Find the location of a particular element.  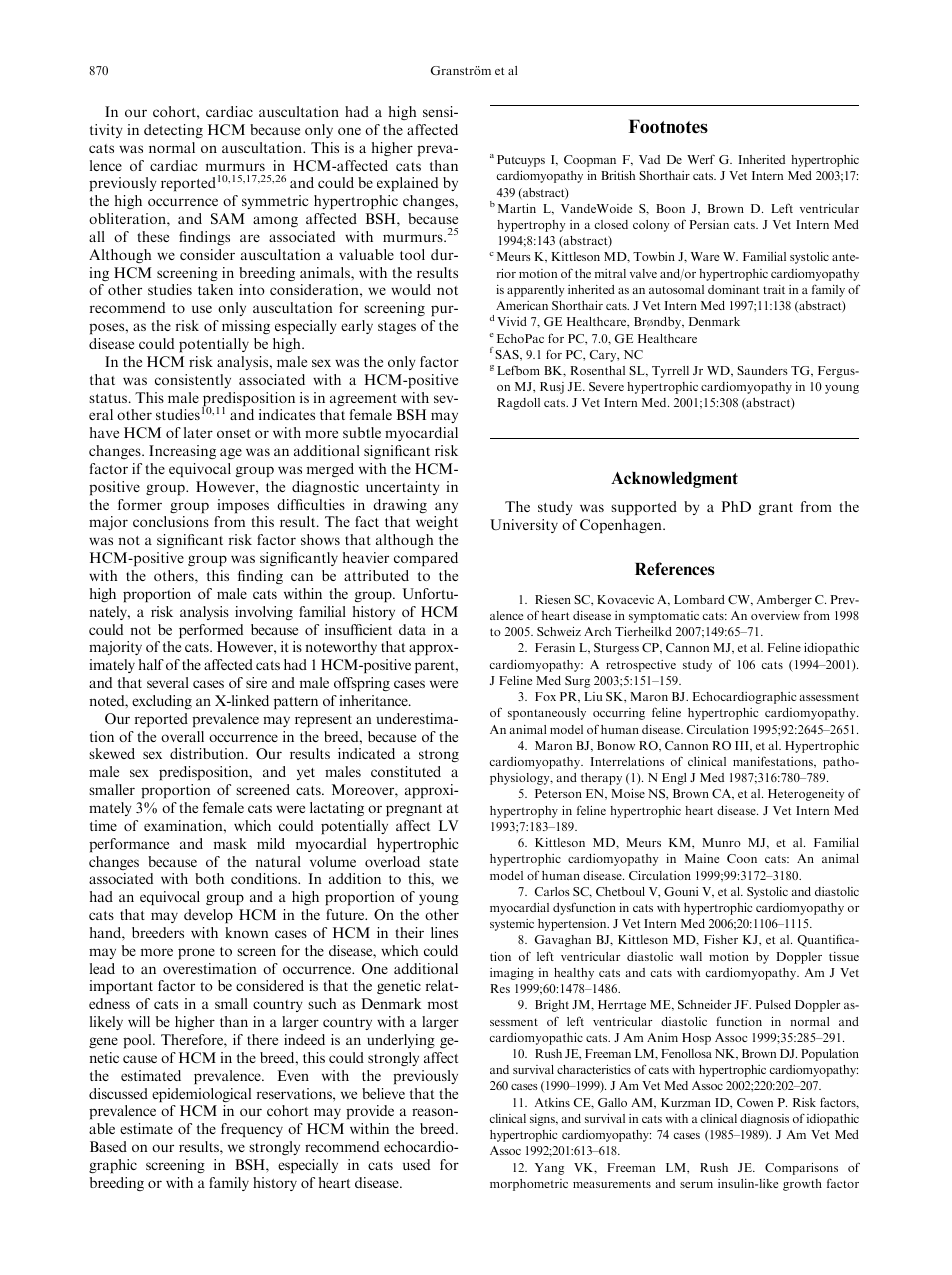

frequency is located at coordinates (252, 1130).
